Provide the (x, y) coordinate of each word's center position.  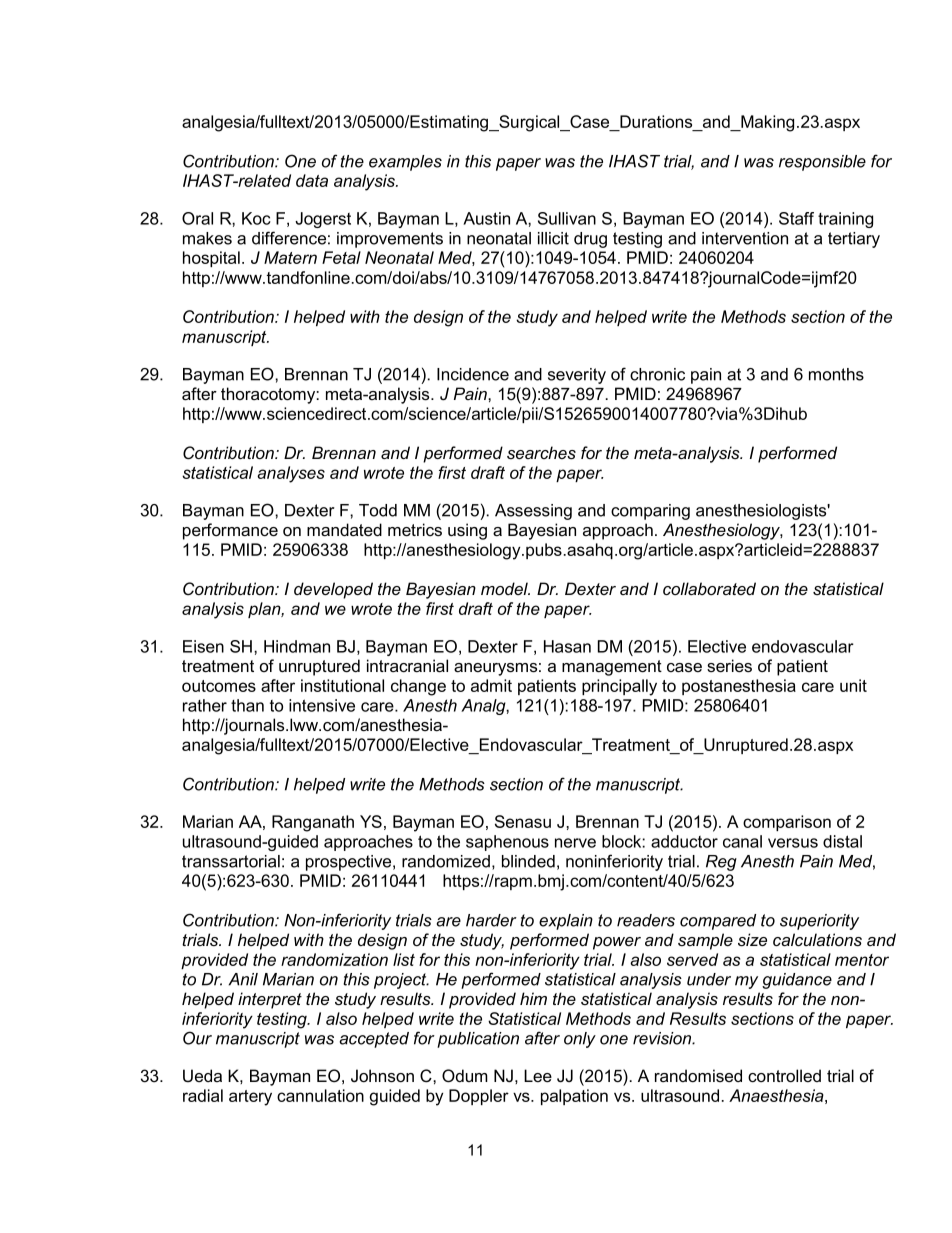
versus (793, 843)
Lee (538, 1075)
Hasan (567, 646)
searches (541, 452)
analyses (291, 474)
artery (250, 1098)
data (312, 180)
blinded (528, 861)
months (836, 374)
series (729, 666)
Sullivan (567, 218)
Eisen (203, 646)
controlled (784, 1075)
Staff (796, 218)
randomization (334, 959)
